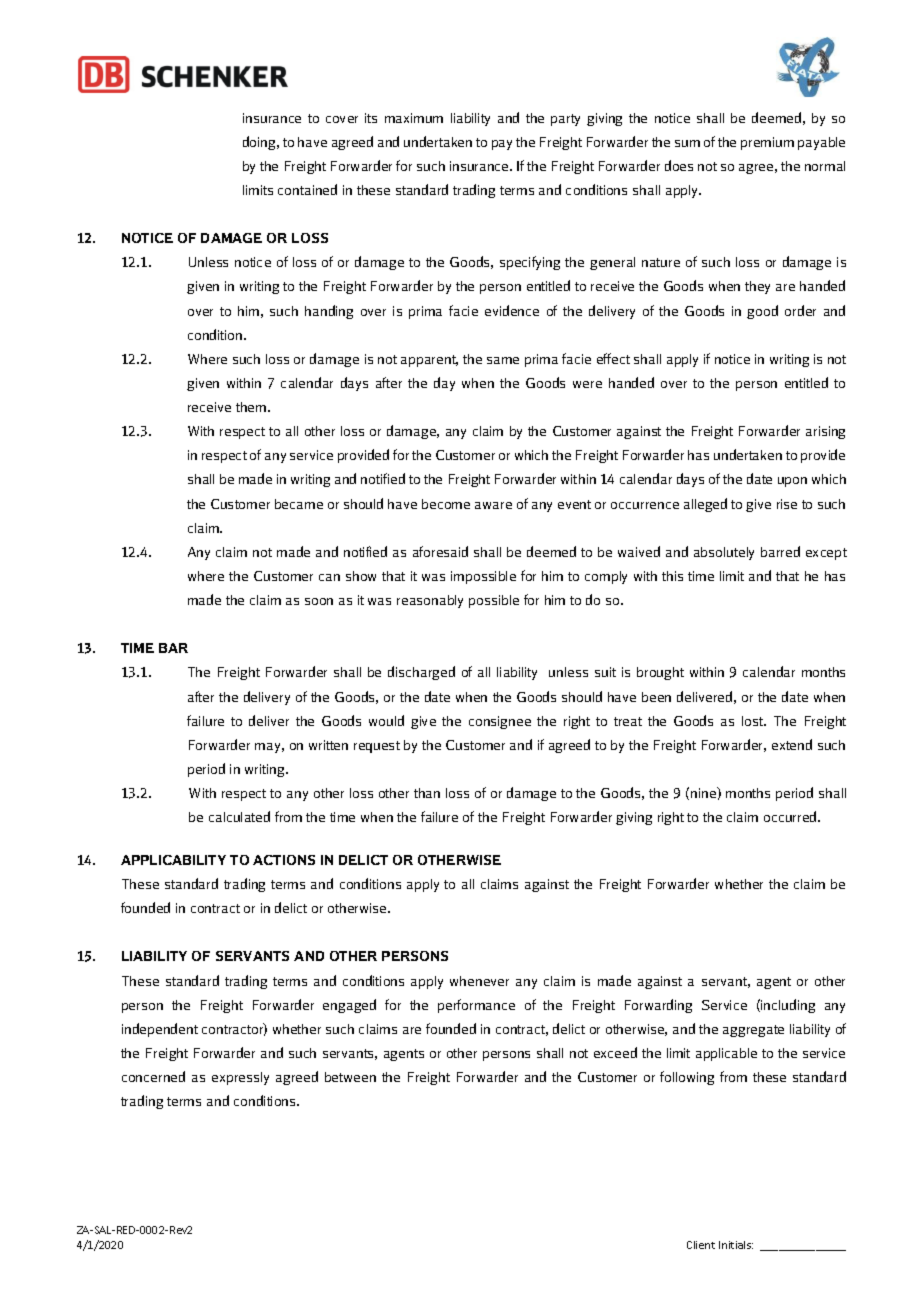  What do you see at coordinates (240, 1078) in the document?
I see `expressly` at bounding box center [240, 1078].
